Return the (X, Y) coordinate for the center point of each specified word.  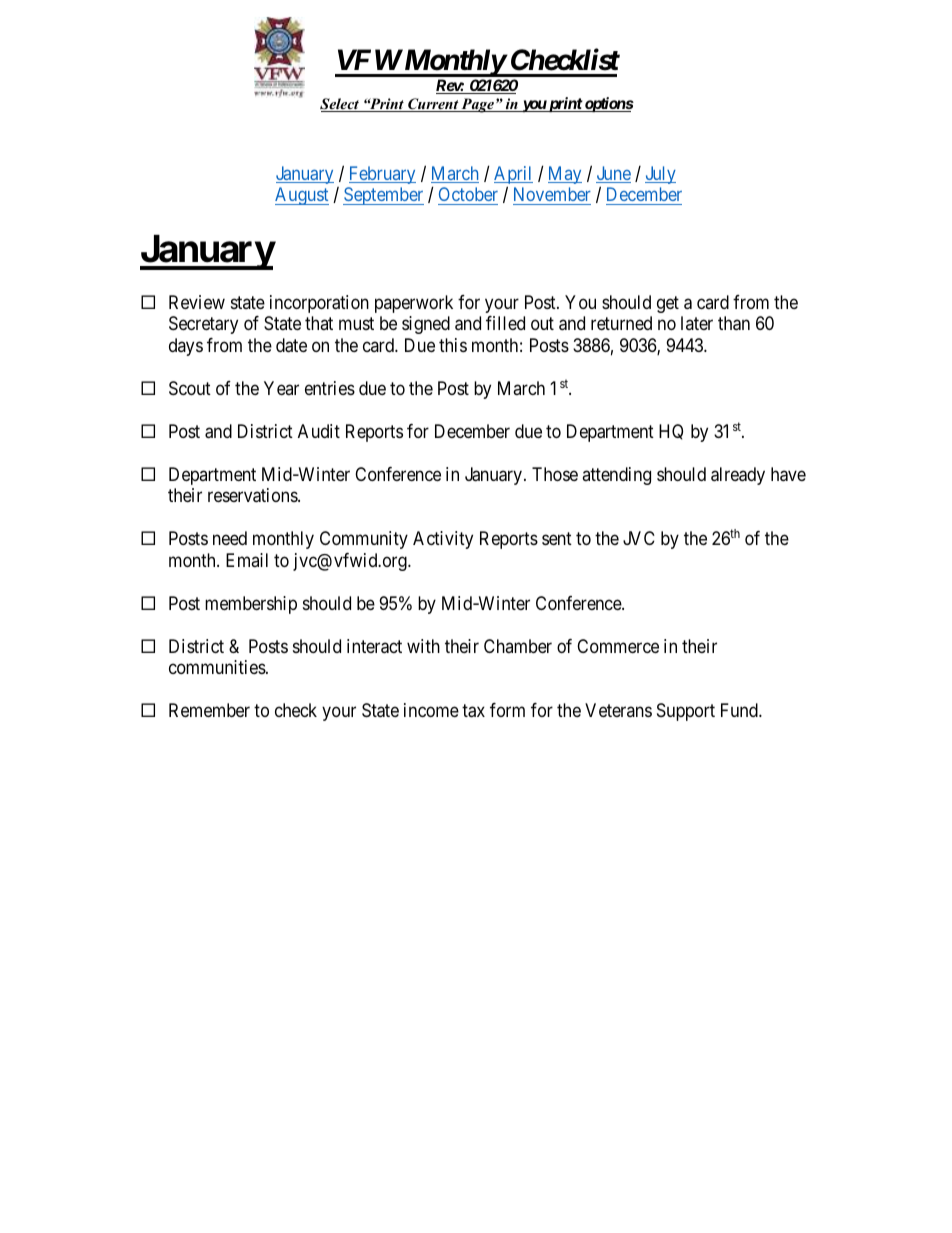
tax (473, 711)
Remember (209, 710)
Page (478, 105)
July (660, 175)
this (453, 345)
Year (281, 388)
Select (340, 105)
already (738, 476)
